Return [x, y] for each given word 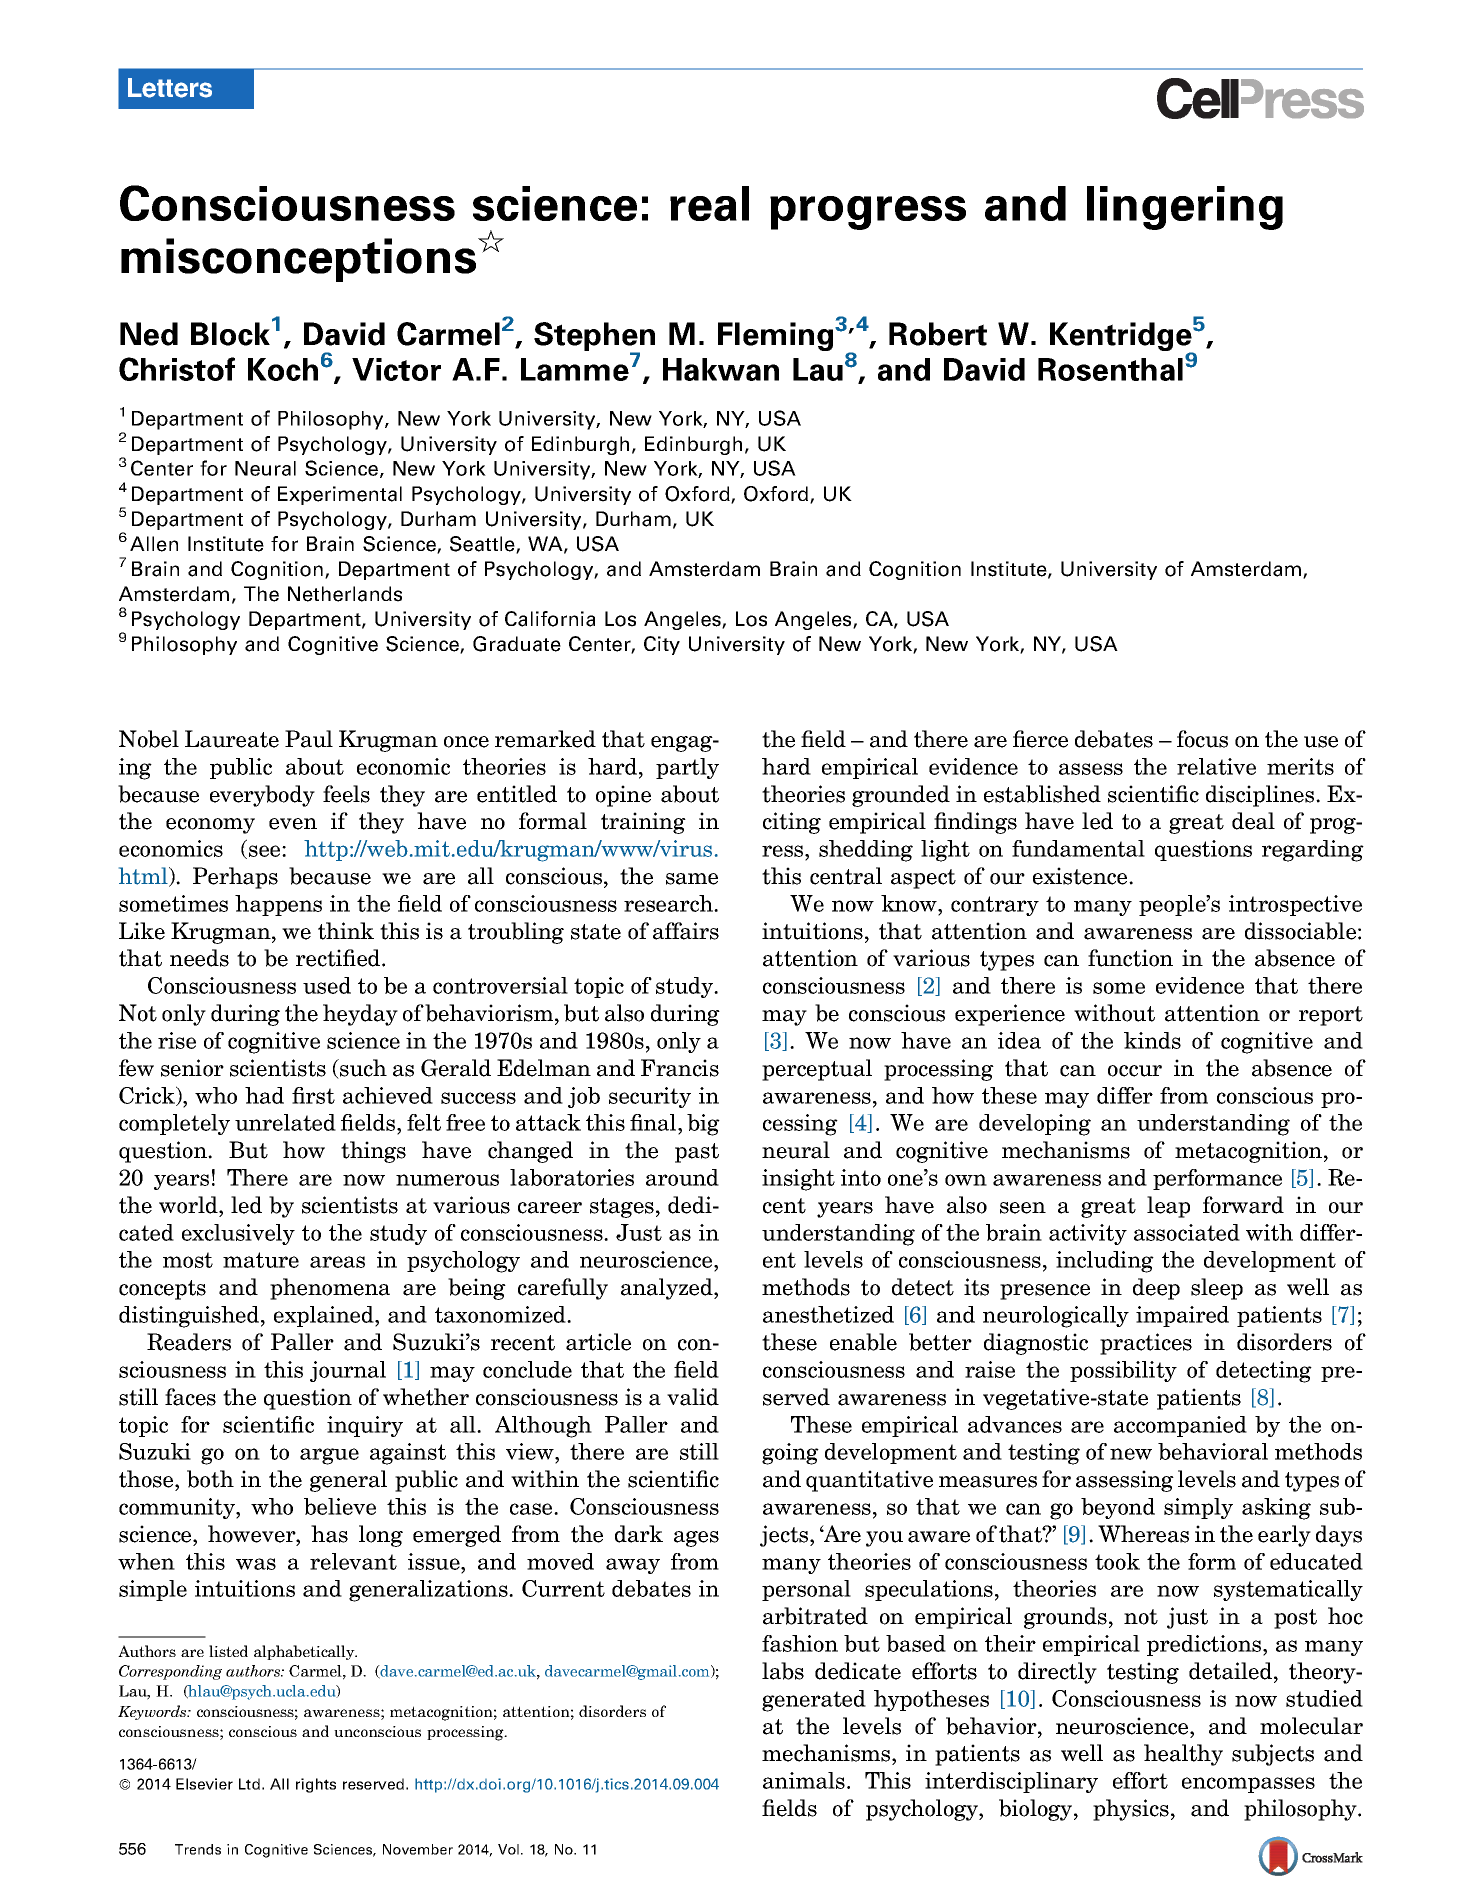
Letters [170, 88]
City [662, 645]
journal [348, 1371]
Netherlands [345, 594]
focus [1202, 739]
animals [804, 1780]
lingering [1185, 208]
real [709, 203]
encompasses [1248, 1785]
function [1130, 958]
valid [693, 1397]
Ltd [249, 1784]
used [327, 985]
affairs [686, 931]
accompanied [1180, 1426]
